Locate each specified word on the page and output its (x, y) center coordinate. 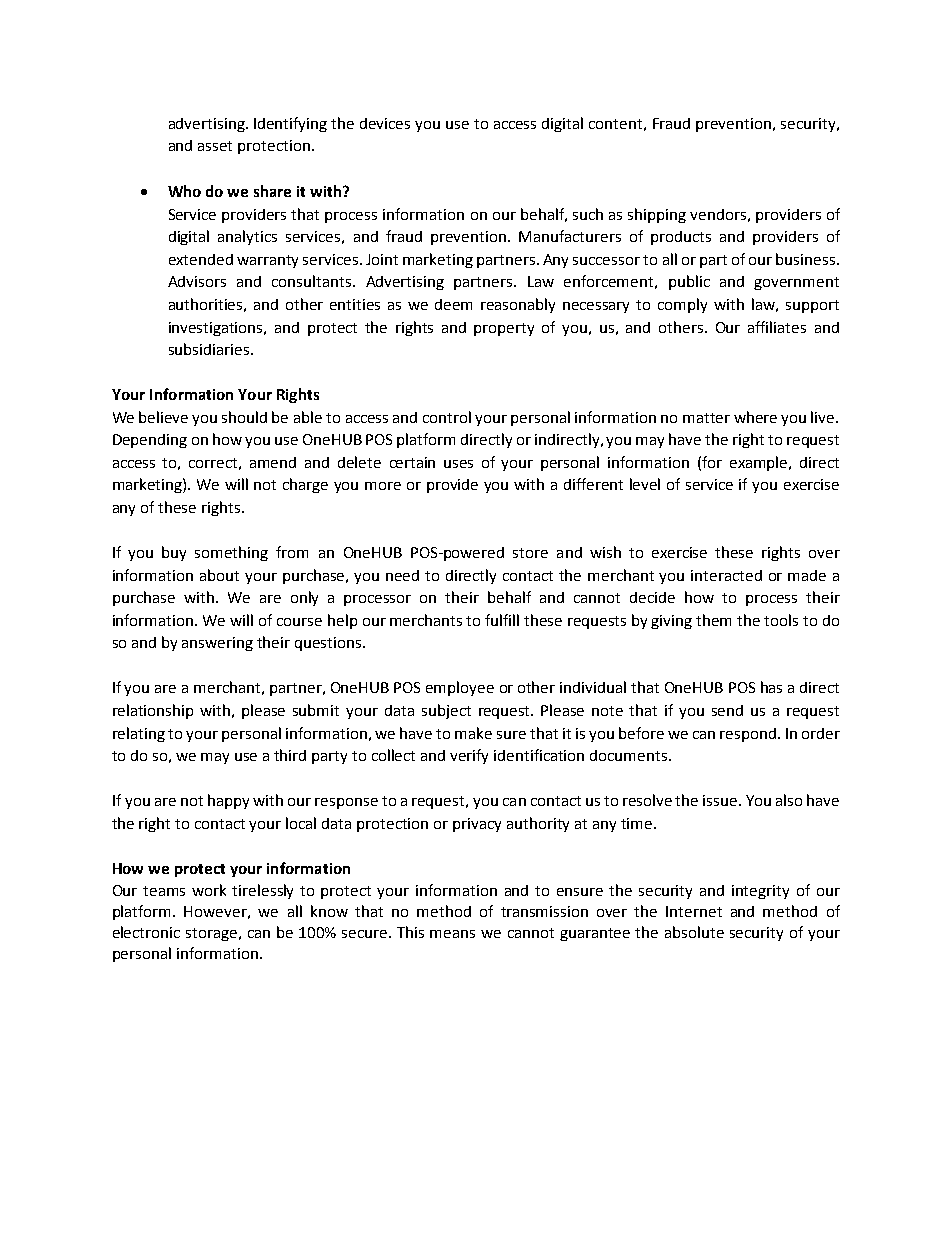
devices (385, 123)
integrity (760, 892)
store (530, 553)
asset (215, 146)
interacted (726, 575)
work (209, 890)
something (231, 553)
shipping (657, 215)
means (452, 934)
